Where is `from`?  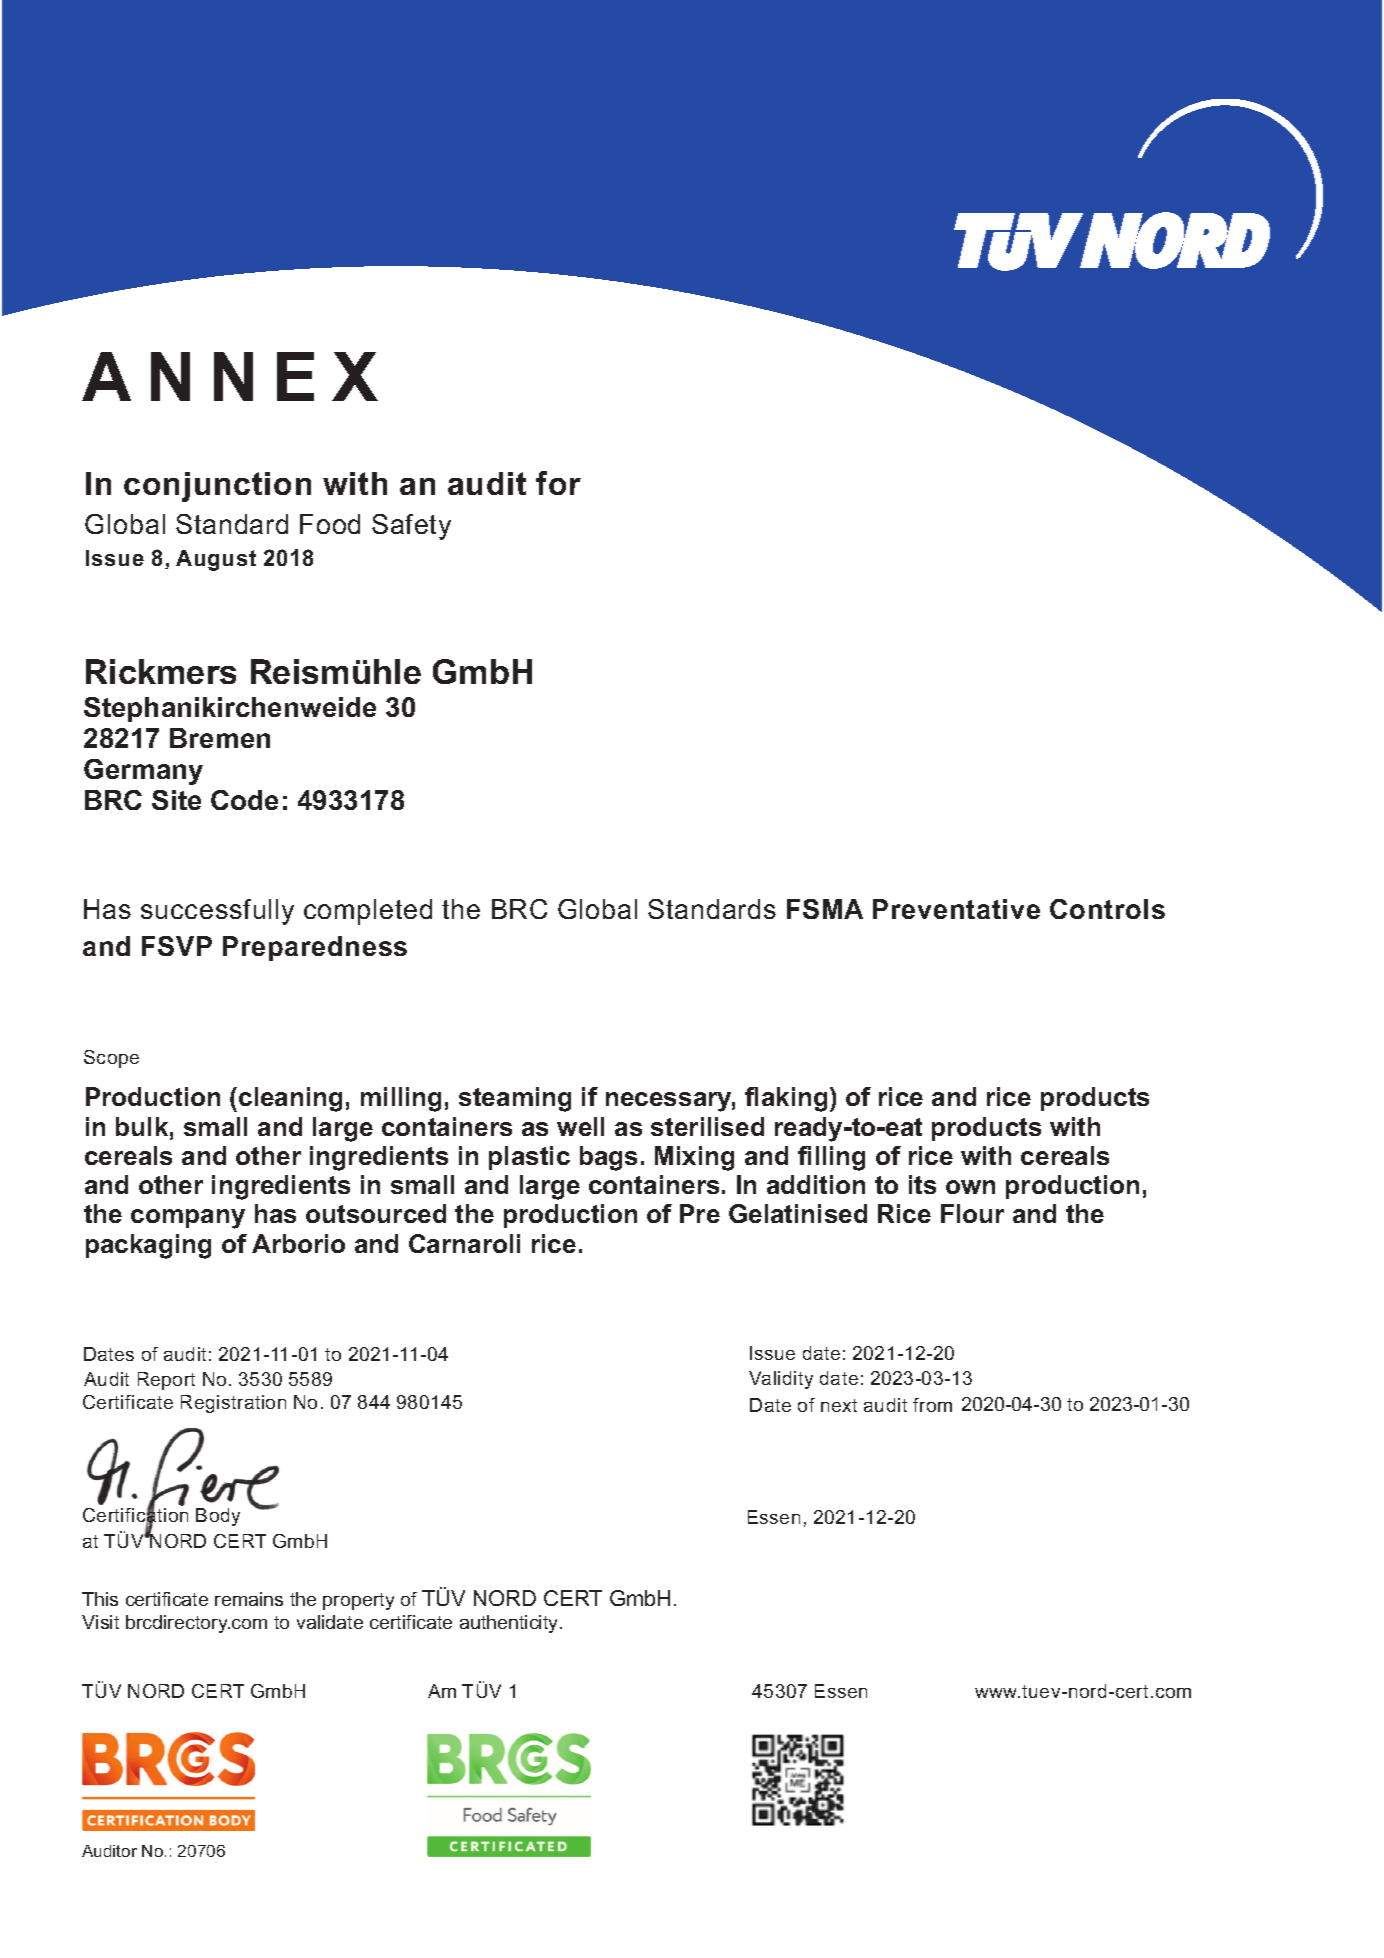 from is located at coordinates (932, 1405).
